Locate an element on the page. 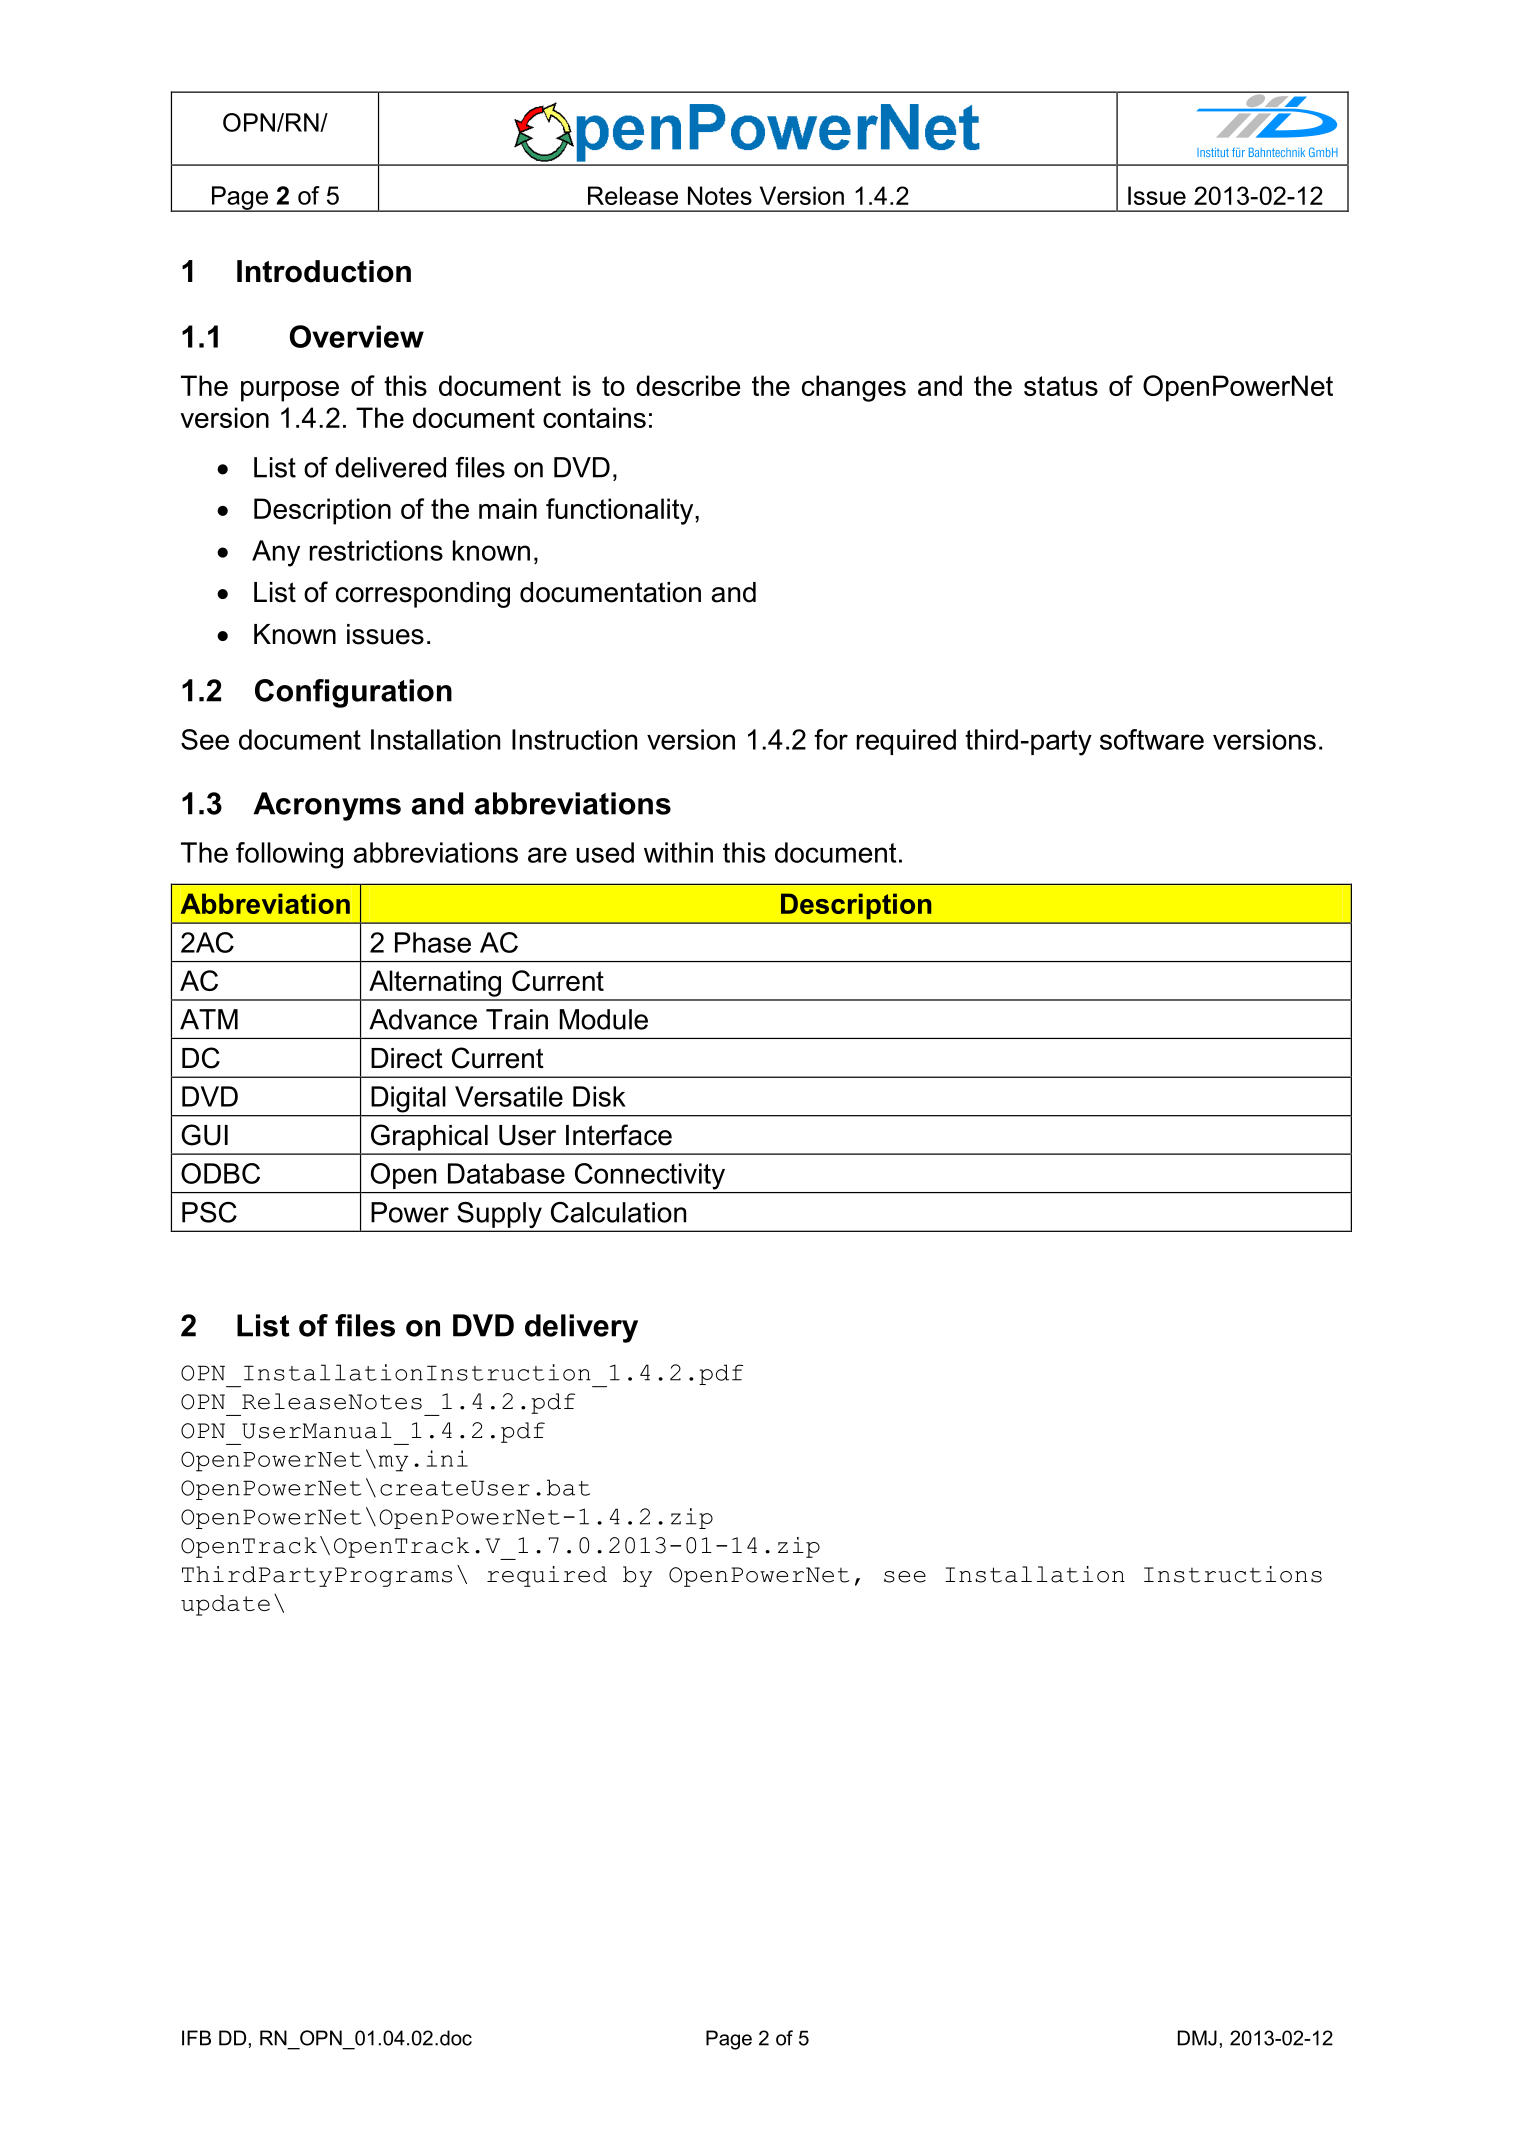  Phase is located at coordinates (433, 942).
